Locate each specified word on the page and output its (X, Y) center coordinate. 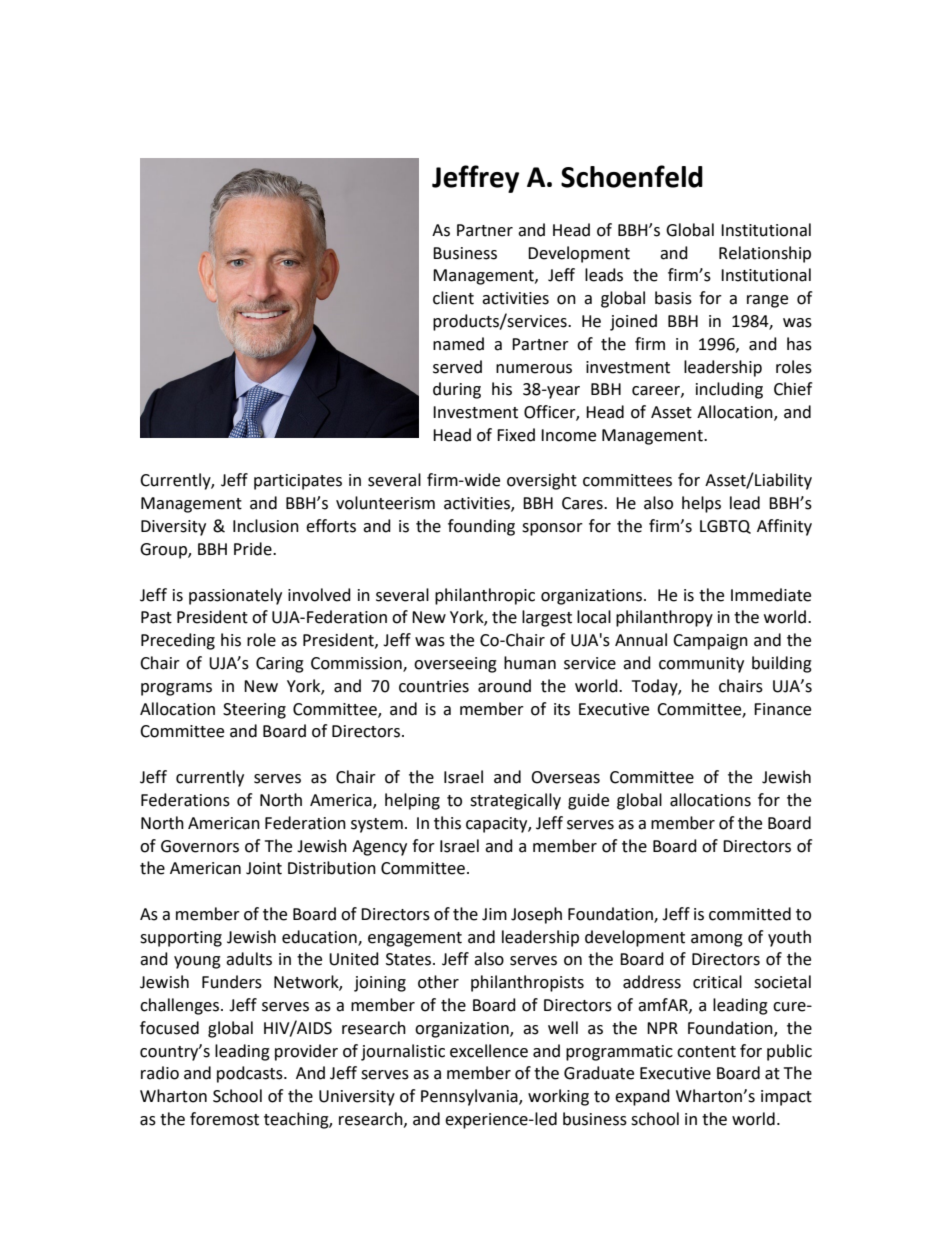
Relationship (765, 254)
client (453, 298)
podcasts (251, 1074)
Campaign (710, 642)
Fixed (516, 435)
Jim (494, 914)
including (729, 390)
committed (750, 914)
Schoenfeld (632, 176)
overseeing (455, 665)
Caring (280, 665)
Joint (264, 868)
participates (298, 482)
